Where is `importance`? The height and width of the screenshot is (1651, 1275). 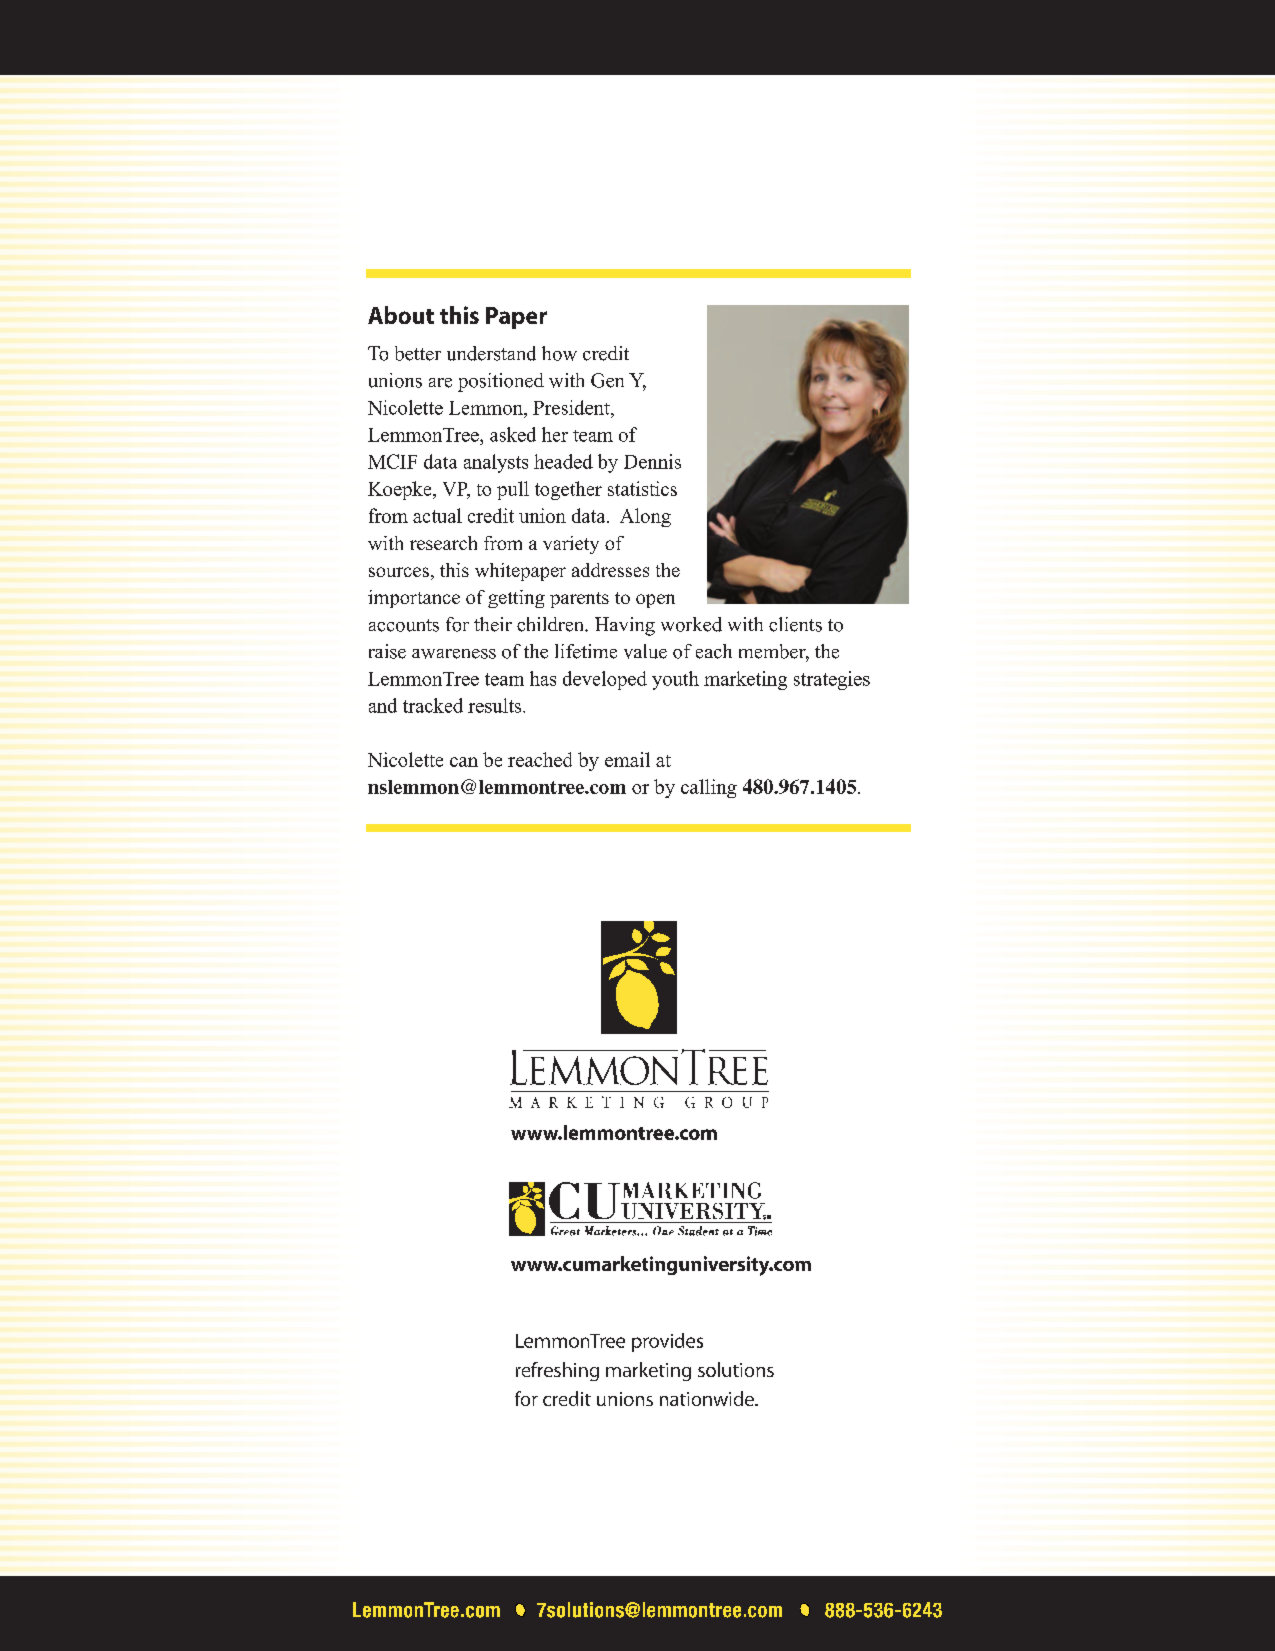
importance is located at coordinates (414, 599).
